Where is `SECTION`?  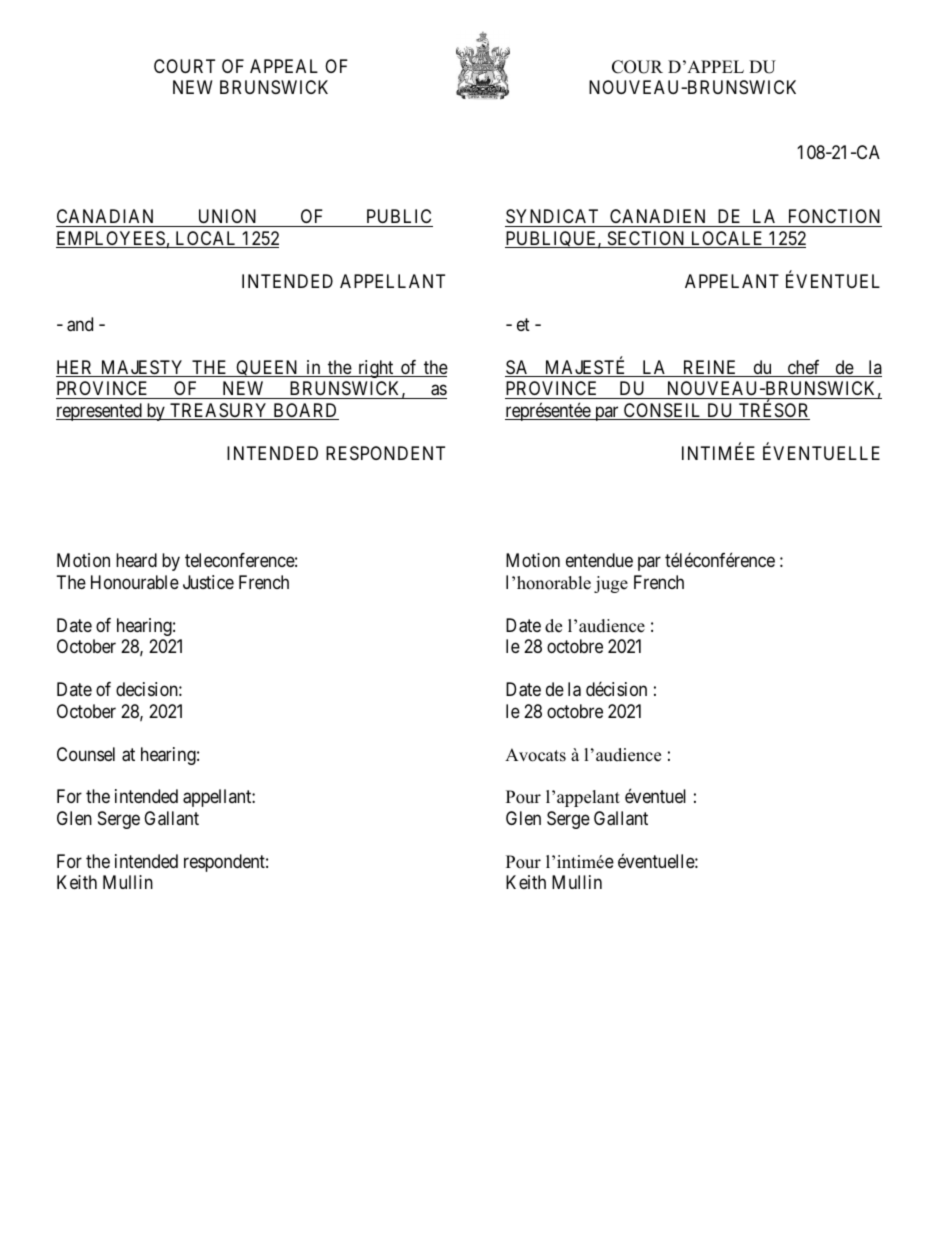 SECTION is located at coordinates (646, 239).
